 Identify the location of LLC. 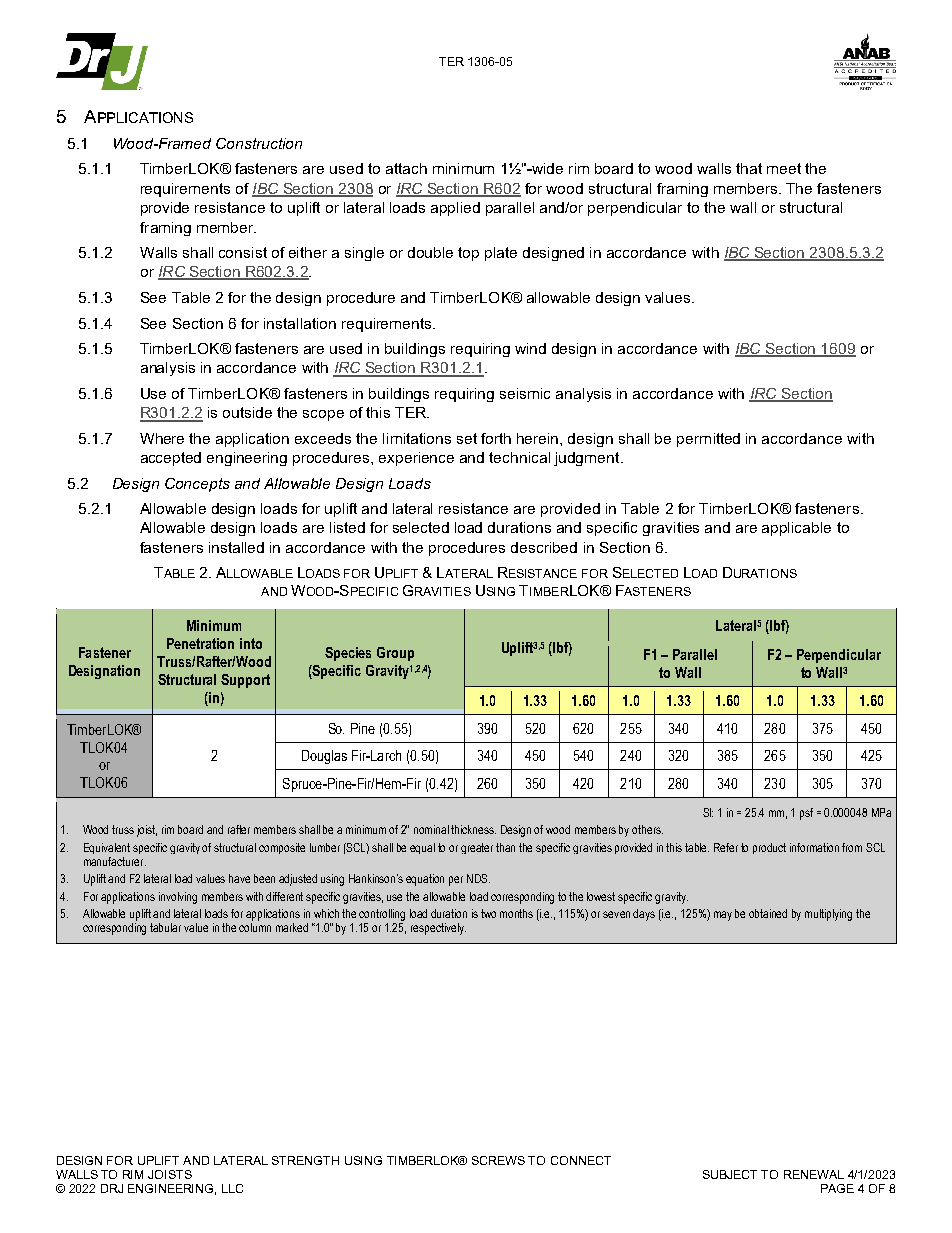
(232, 1188).
